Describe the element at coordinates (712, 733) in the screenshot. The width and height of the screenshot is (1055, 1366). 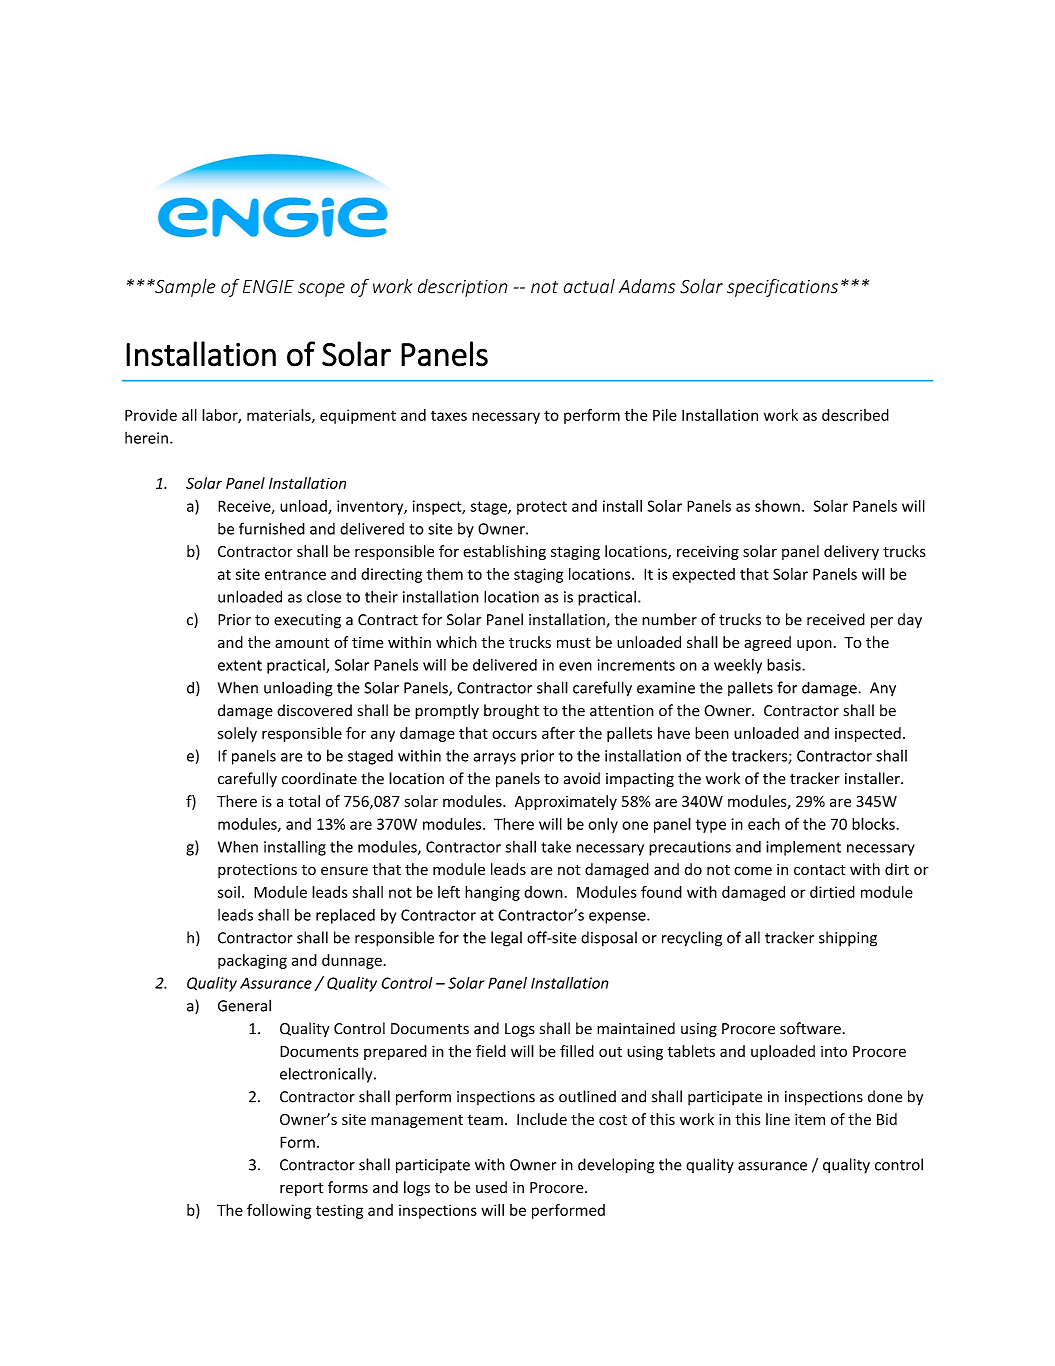
I see `been` at that location.
